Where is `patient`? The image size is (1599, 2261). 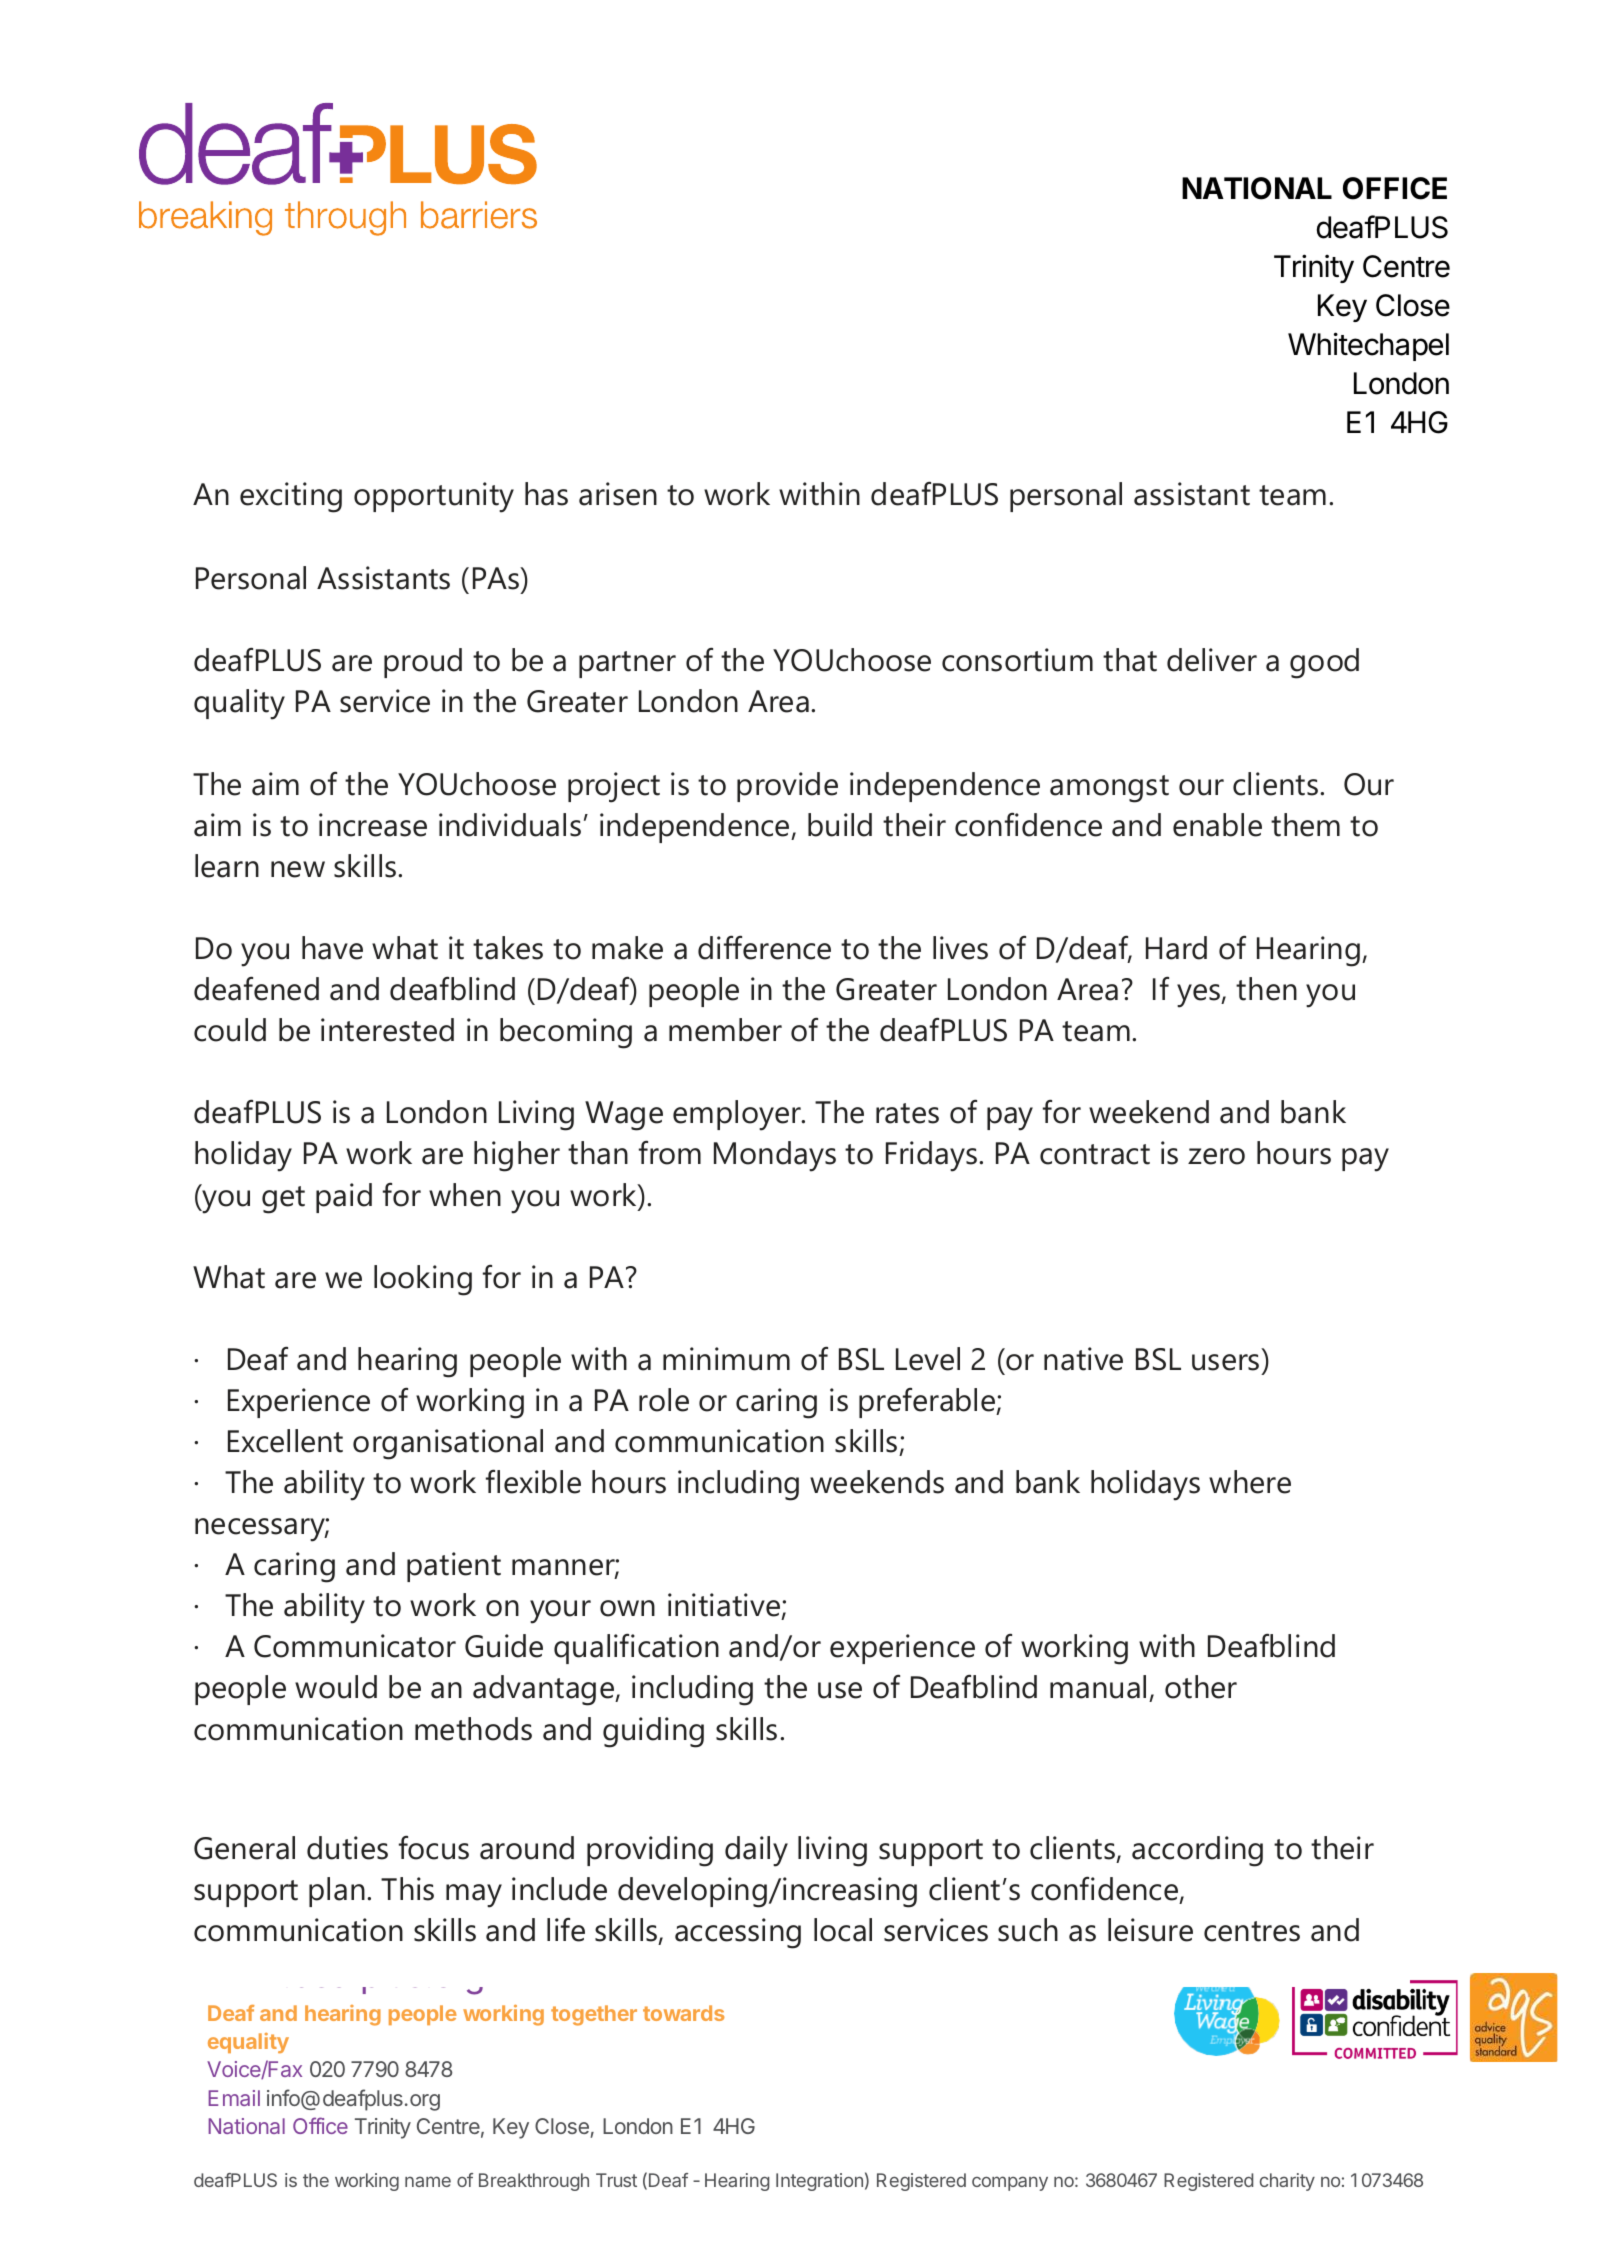 patient is located at coordinates (454, 1567).
